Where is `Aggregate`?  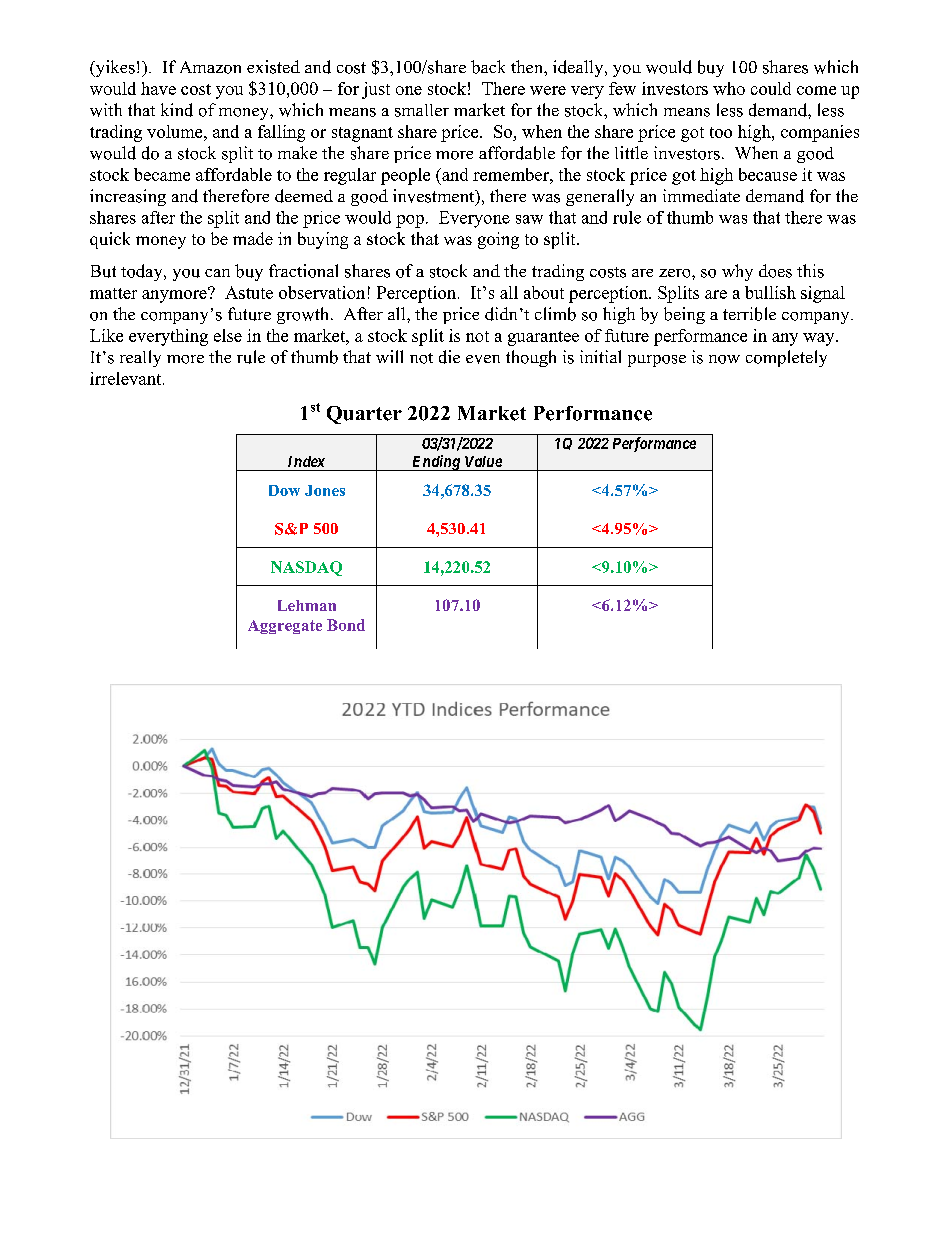
Aggregate is located at coordinates (285, 627).
